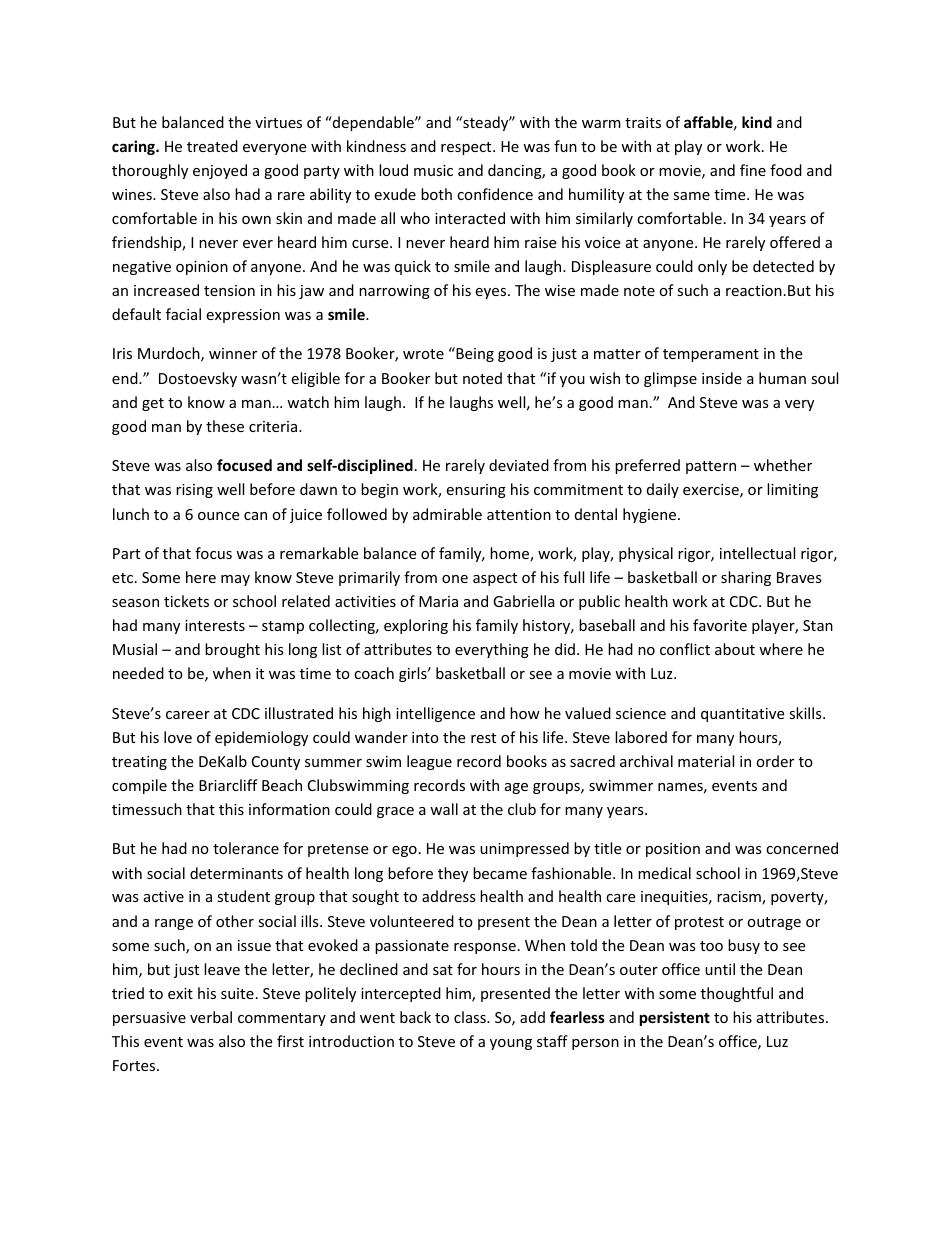 This screenshot has width=952, height=1233. What do you see at coordinates (235, 580) in the screenshot?
I see `may` at bounding box center [235, 580].
